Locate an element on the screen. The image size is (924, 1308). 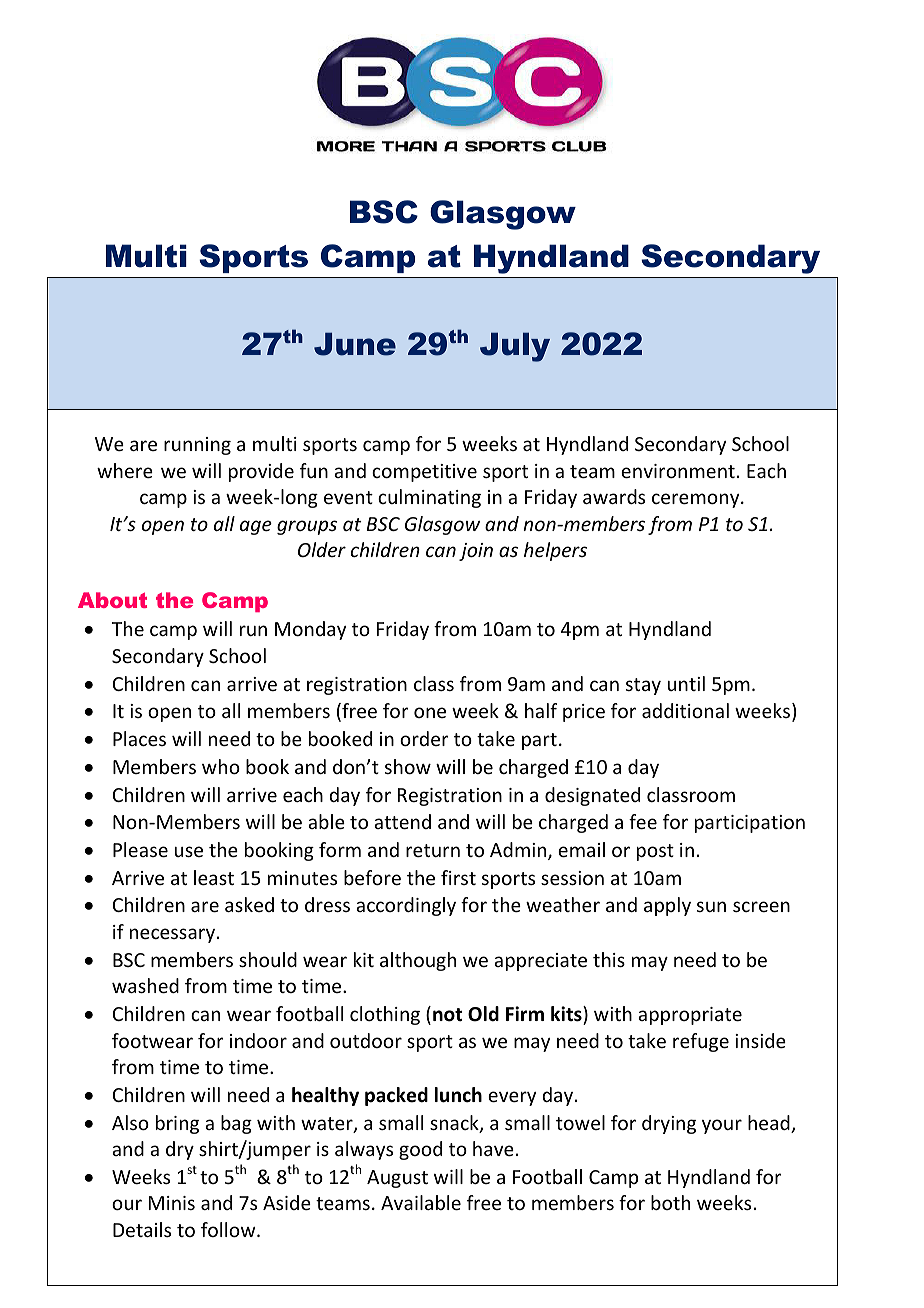
running is located at coordinates (197, 446).
